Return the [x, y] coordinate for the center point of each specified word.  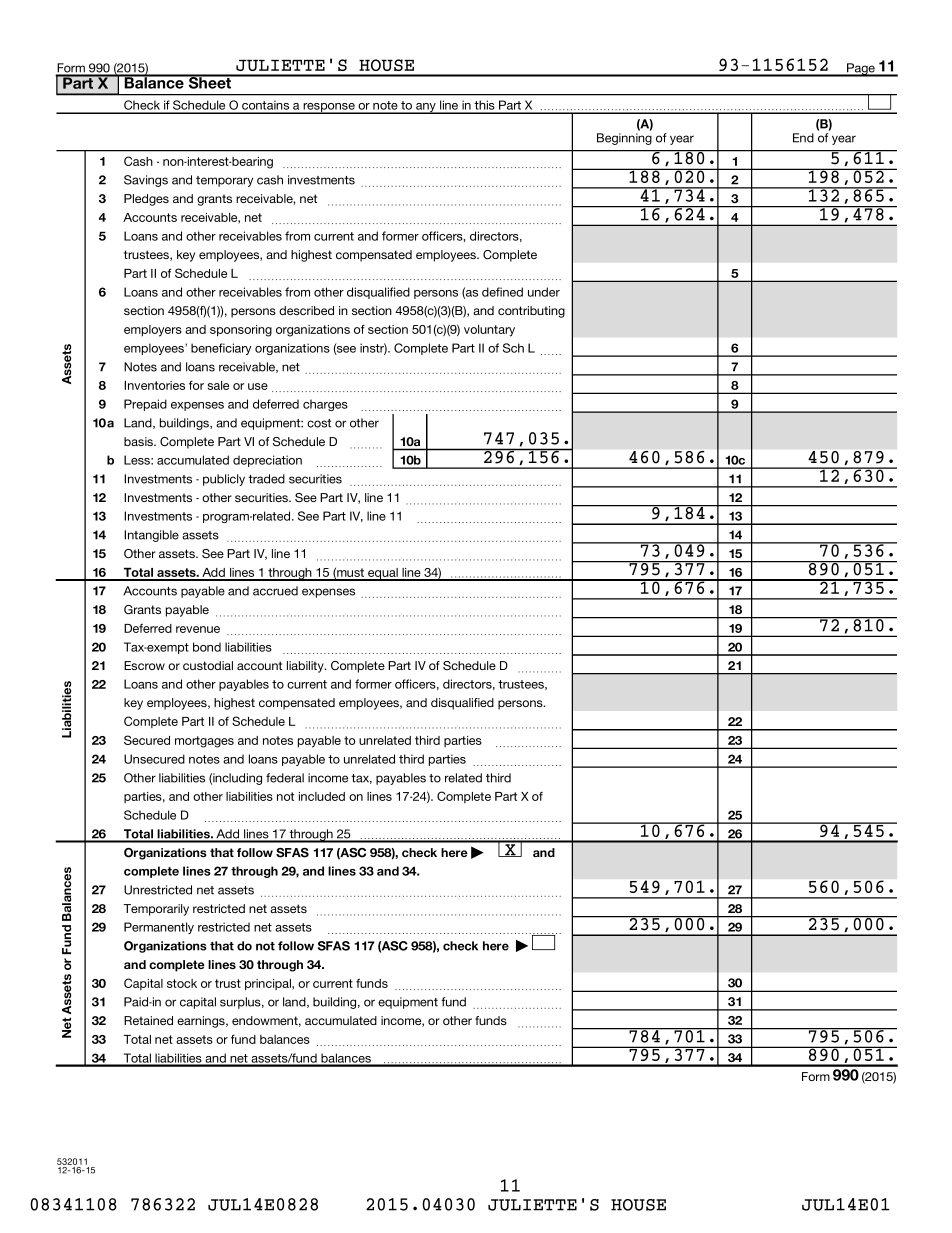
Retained [148, 1020]
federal [285, 778]
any [426, 108]
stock [182, 983]
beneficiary [221, 349]
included [322, 796]
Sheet [210, 82]
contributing [531, 312]
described [306, 310]
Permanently [159, 928]
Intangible [151, 536]
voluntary [489, 331]
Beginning [624, 139]
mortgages [204, 742]
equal [383, 574]
